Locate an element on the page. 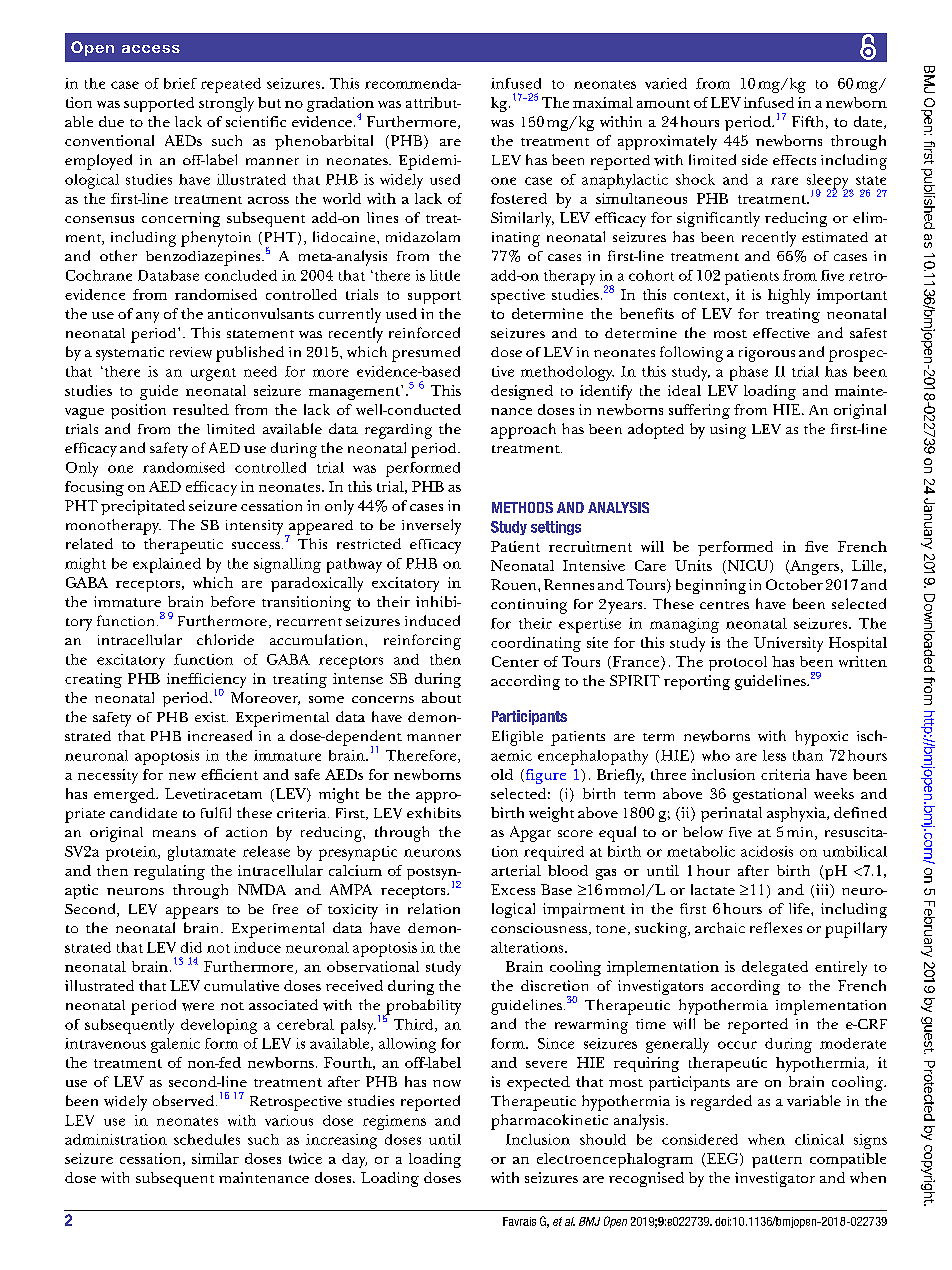 Image resolution: width=952 pixels, height=1270 pixels. reinforcing is located at coordinates (422, 642).
